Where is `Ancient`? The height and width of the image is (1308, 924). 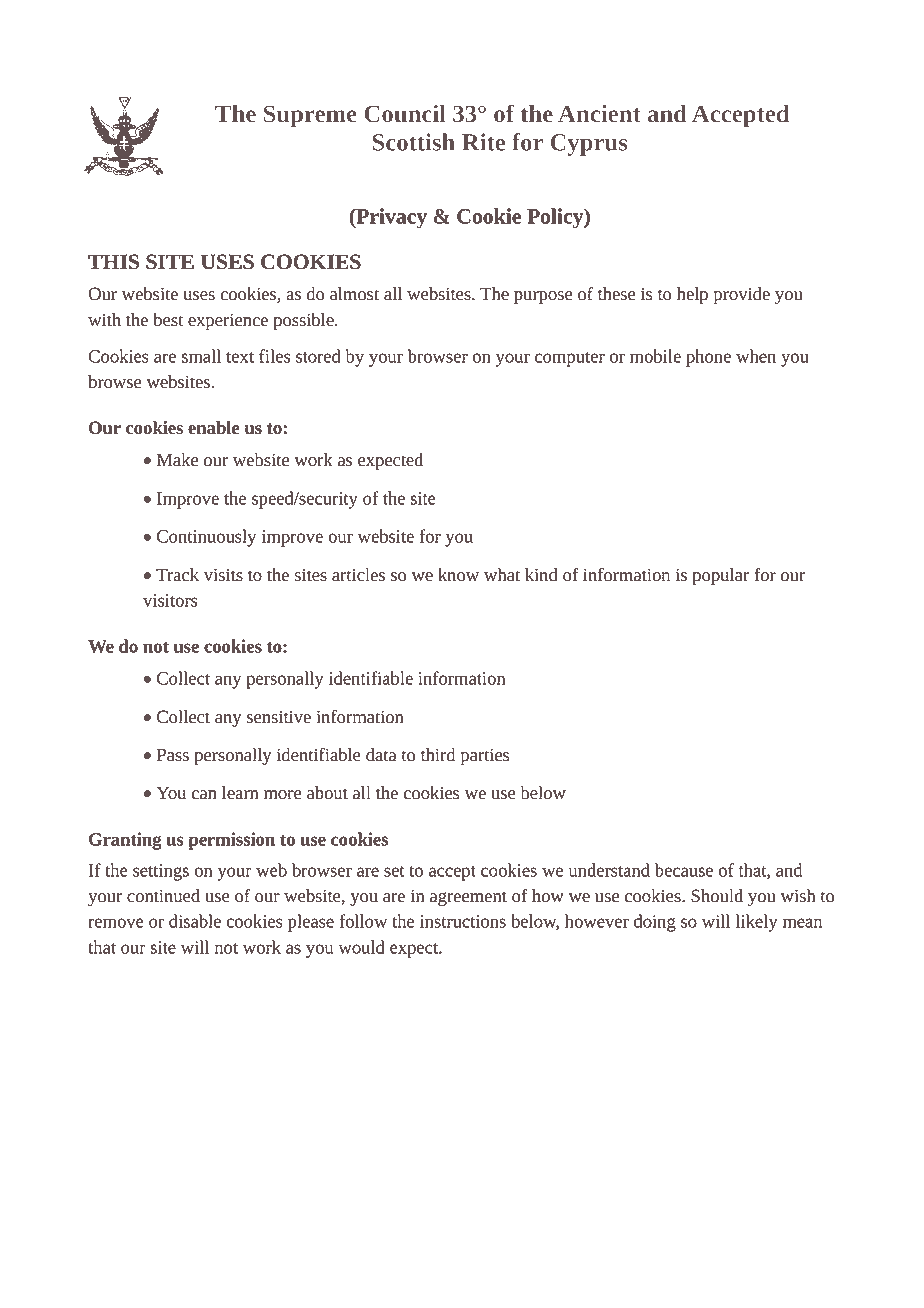
Ancient is located at coordinates (599, 113).
